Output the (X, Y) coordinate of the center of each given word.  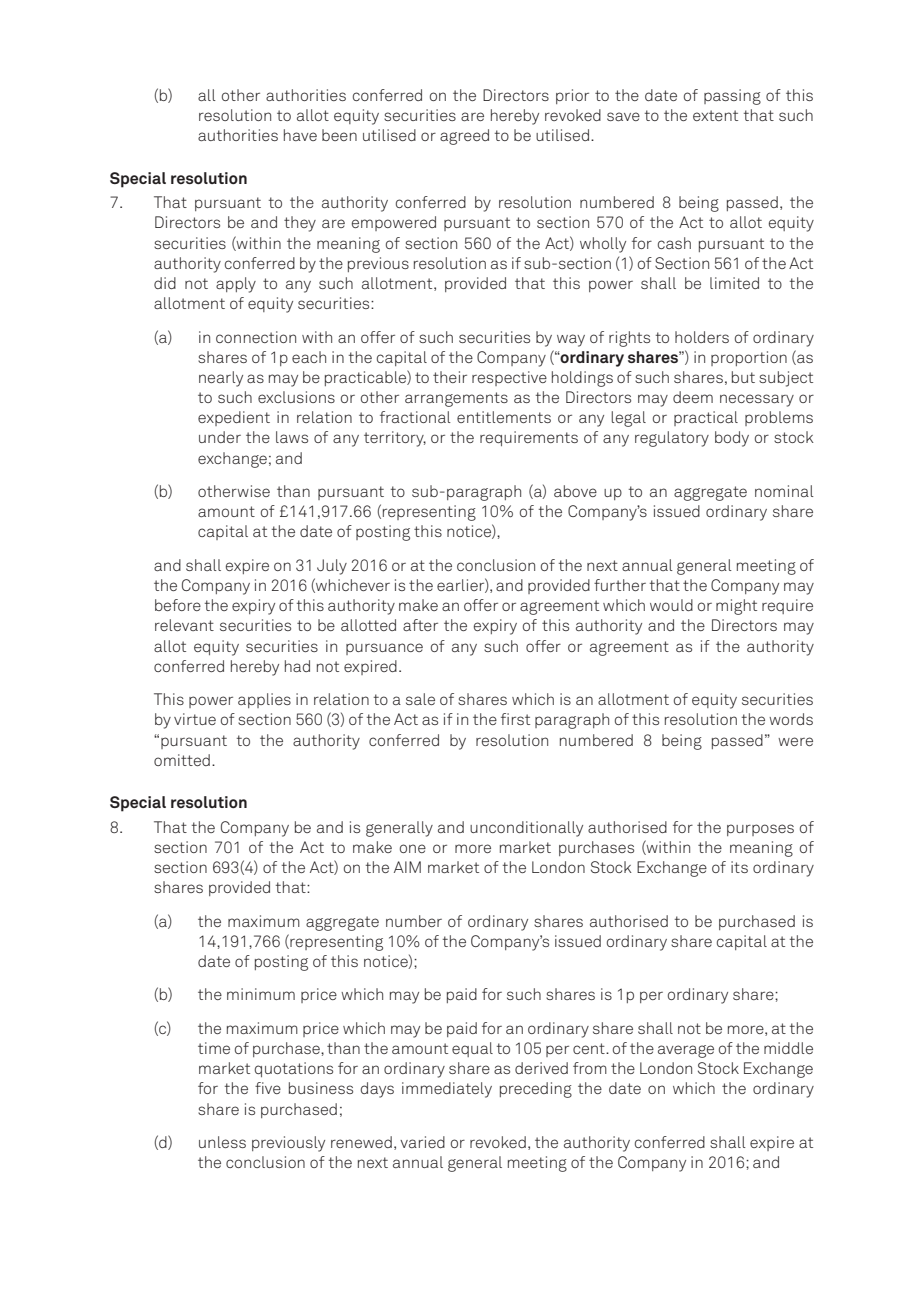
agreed (464, 137)
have (300, 135)
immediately (447, 1090)
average (686, 1051)
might (736, 607)
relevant (184, 625)
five (268, 1088)
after (420, 625)
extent (715, 115)
